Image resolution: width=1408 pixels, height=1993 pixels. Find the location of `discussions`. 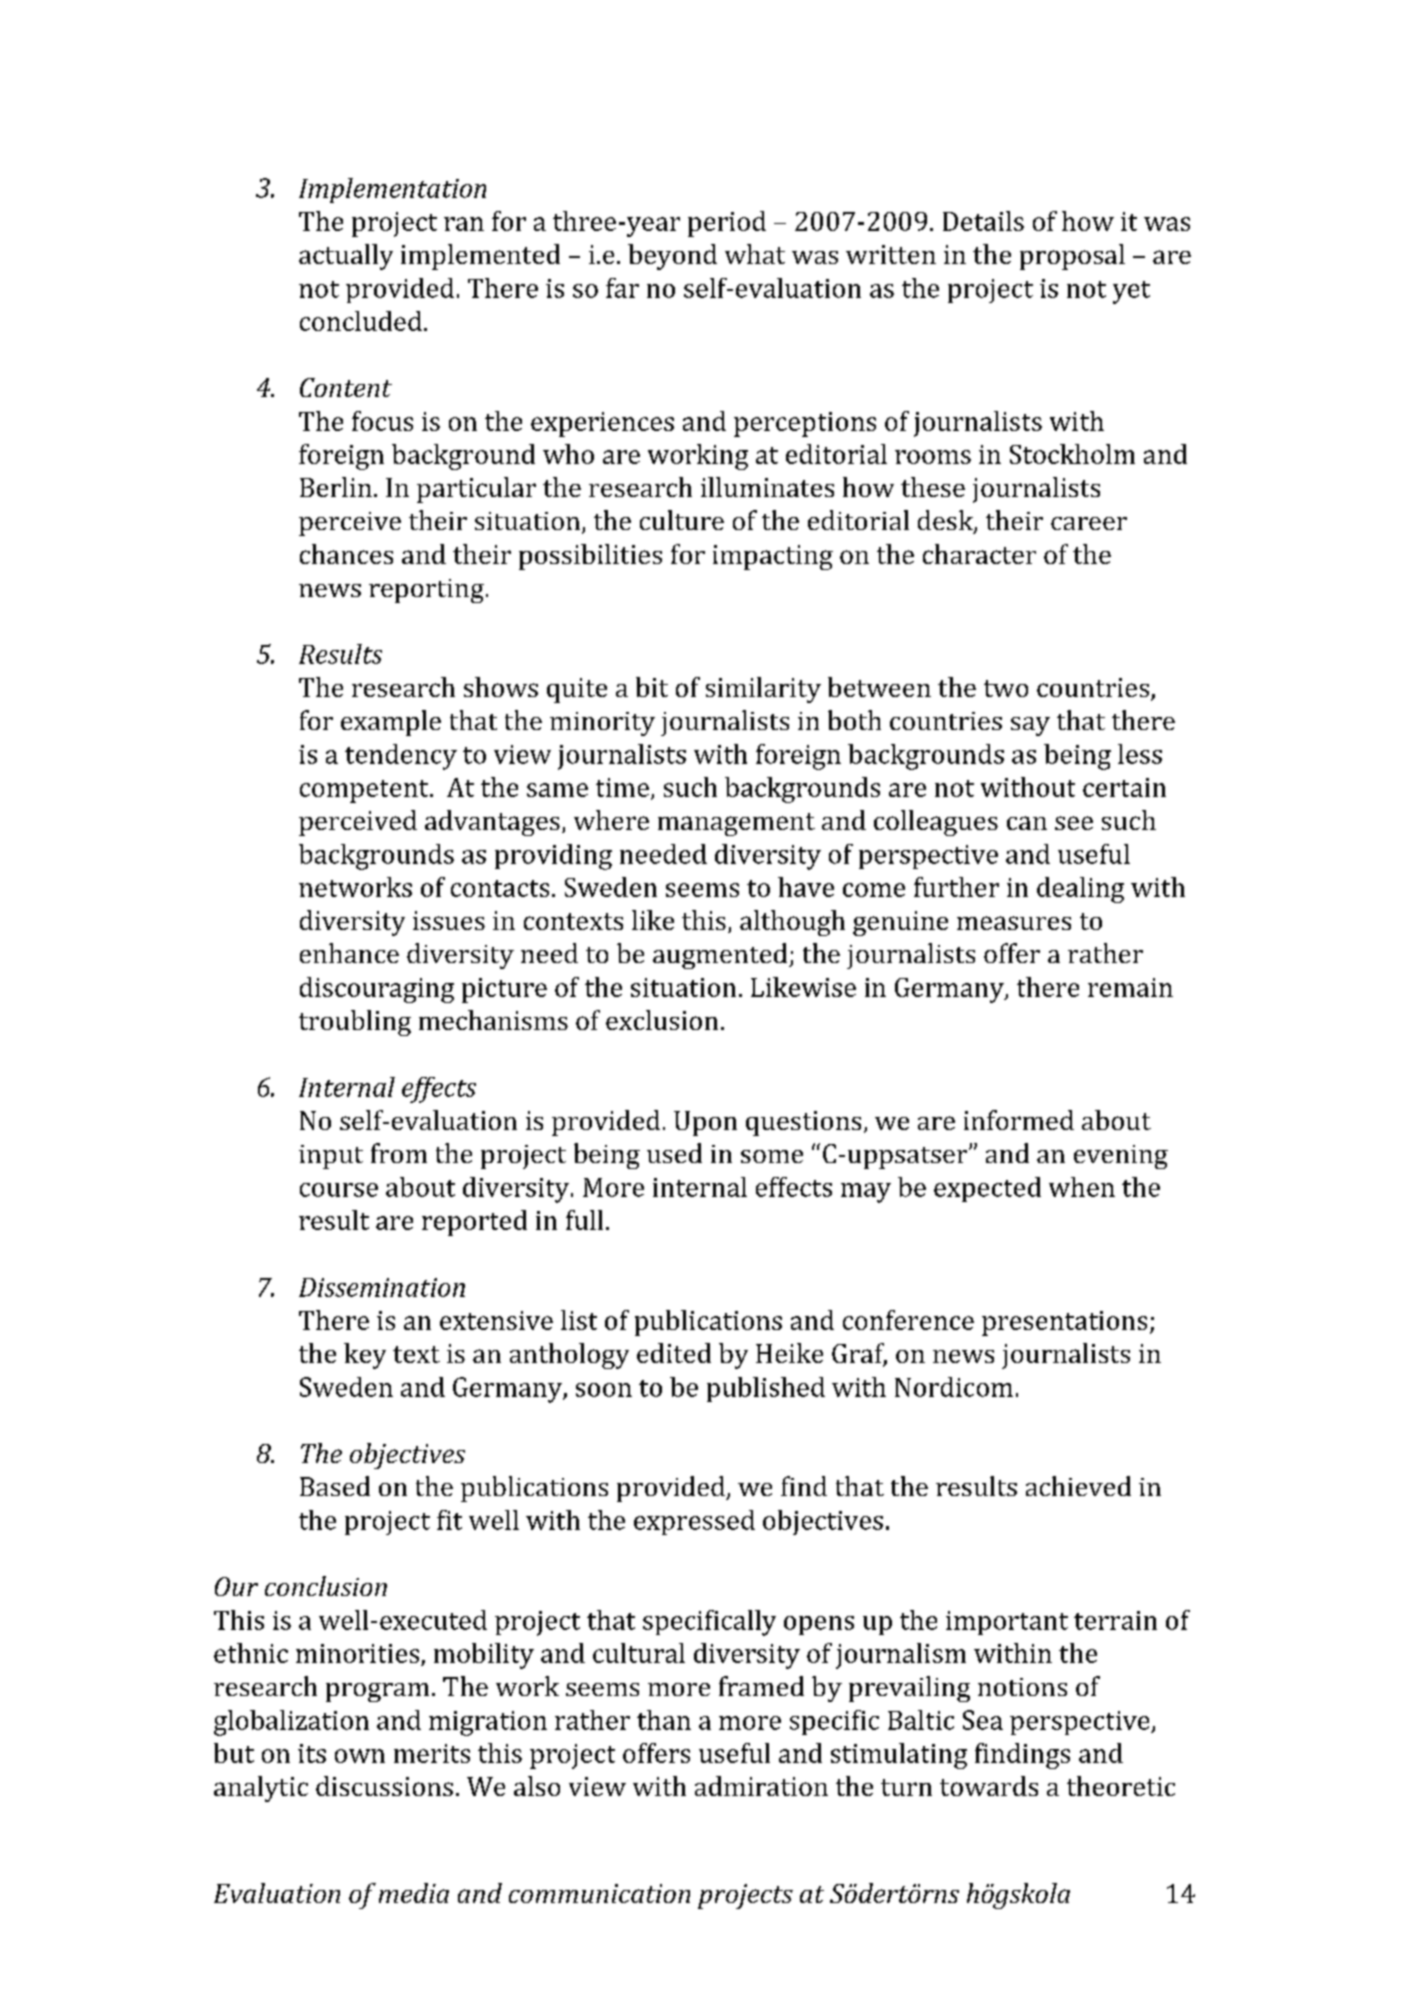

discussions is located at coordinates (384, 1786).
